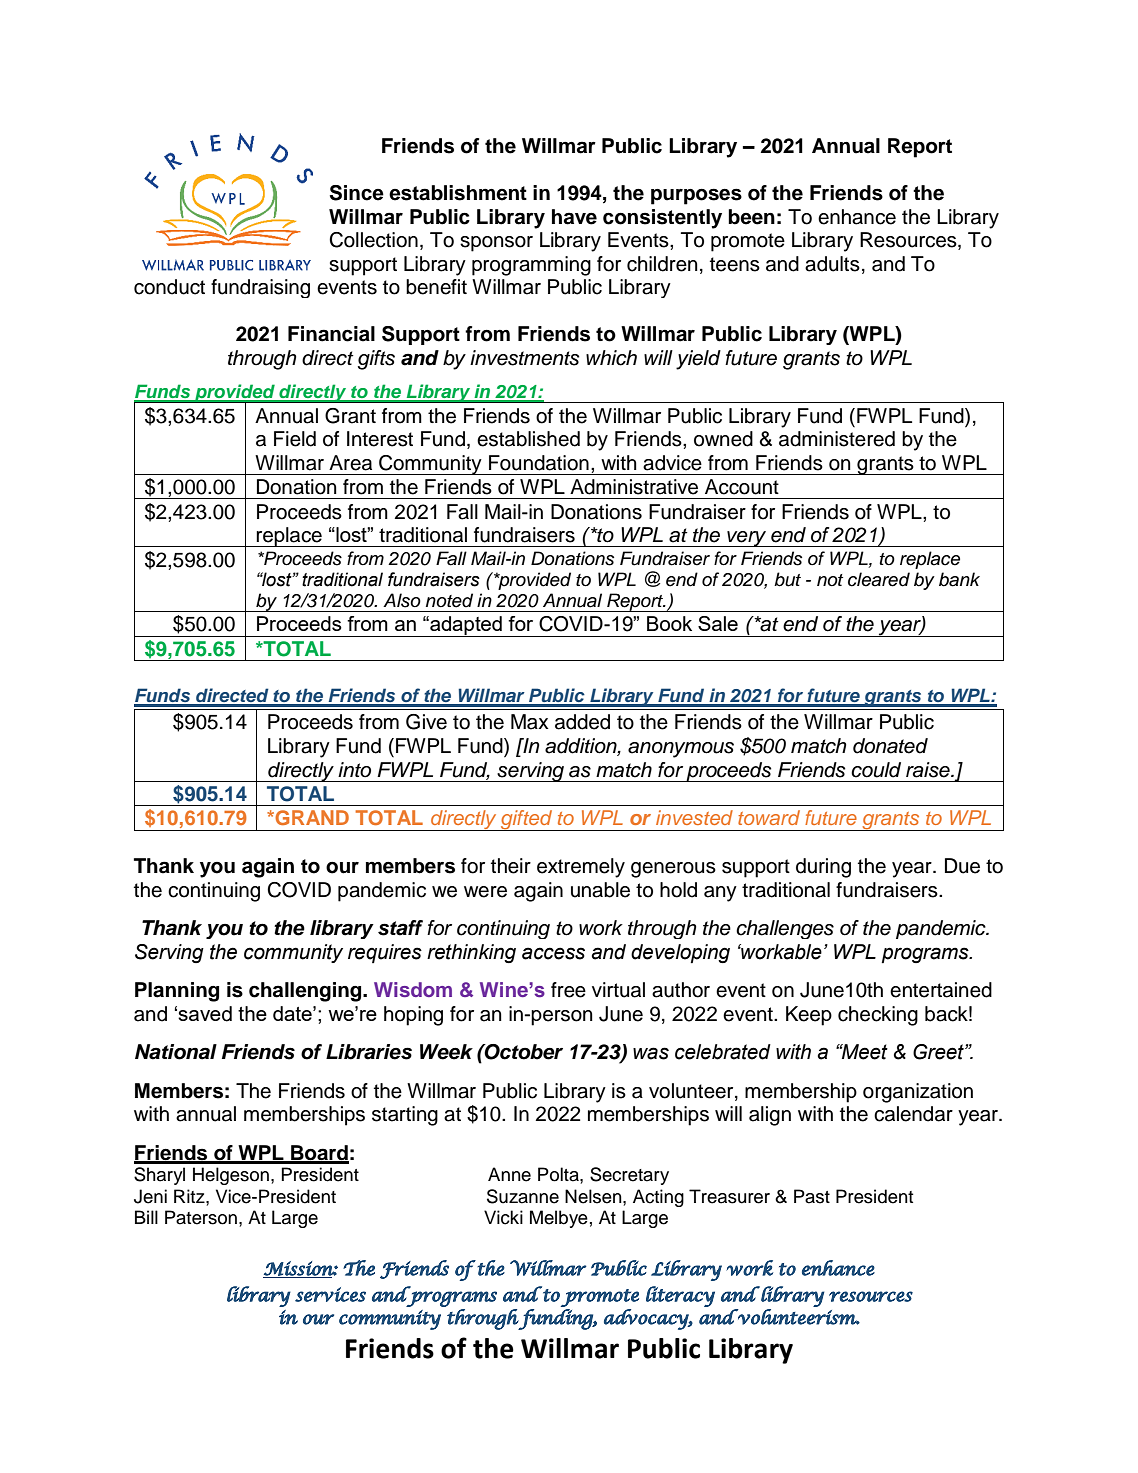 The height and width of the screenshot is (1473, 1138). What do you see at coordinates (832, 264) in the screenshot?
I see `adults` at bounding box center [832, 264].
